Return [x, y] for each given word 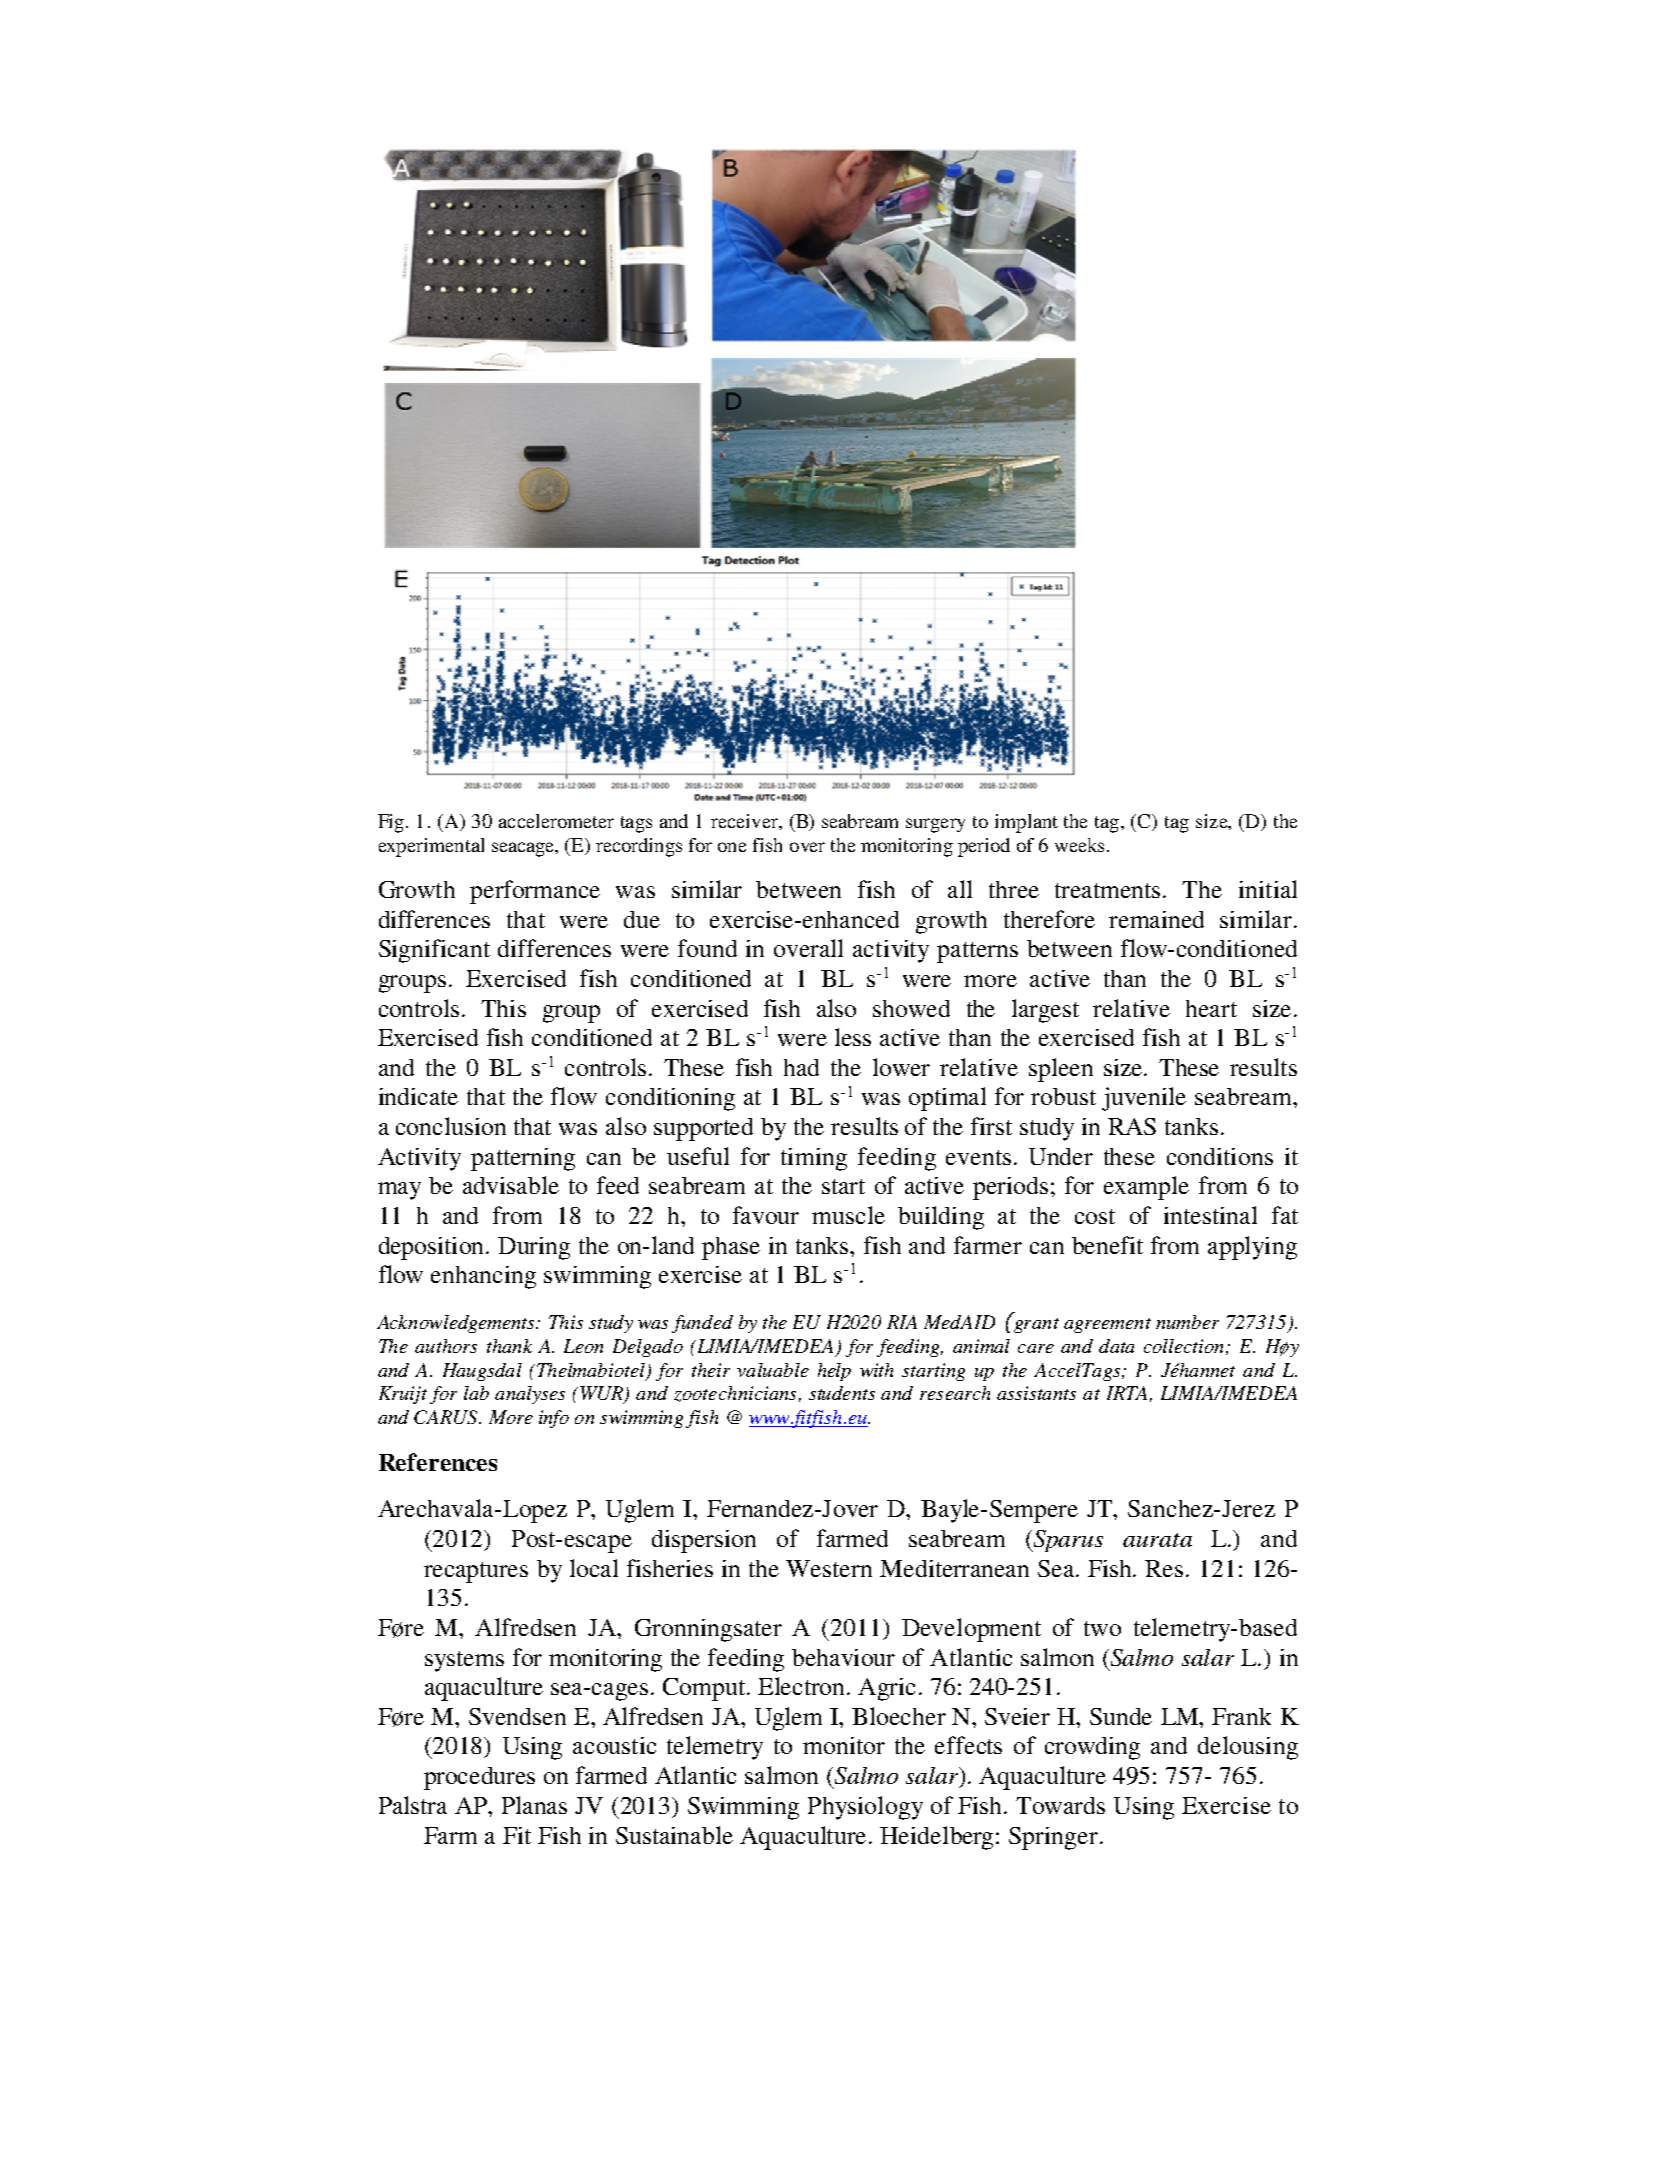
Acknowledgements [457, 1324]
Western [829, 1568]
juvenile [1144, 1099]
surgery [935, 825]
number [1187, 1322]
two [1102, 1628]
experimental [431, 847]
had [801, 1067]
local [594, 1568]
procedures [479, 1778]
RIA [902, 1322]
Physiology [865, 1808]
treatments [1107, 890]
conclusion [451, 1126]
